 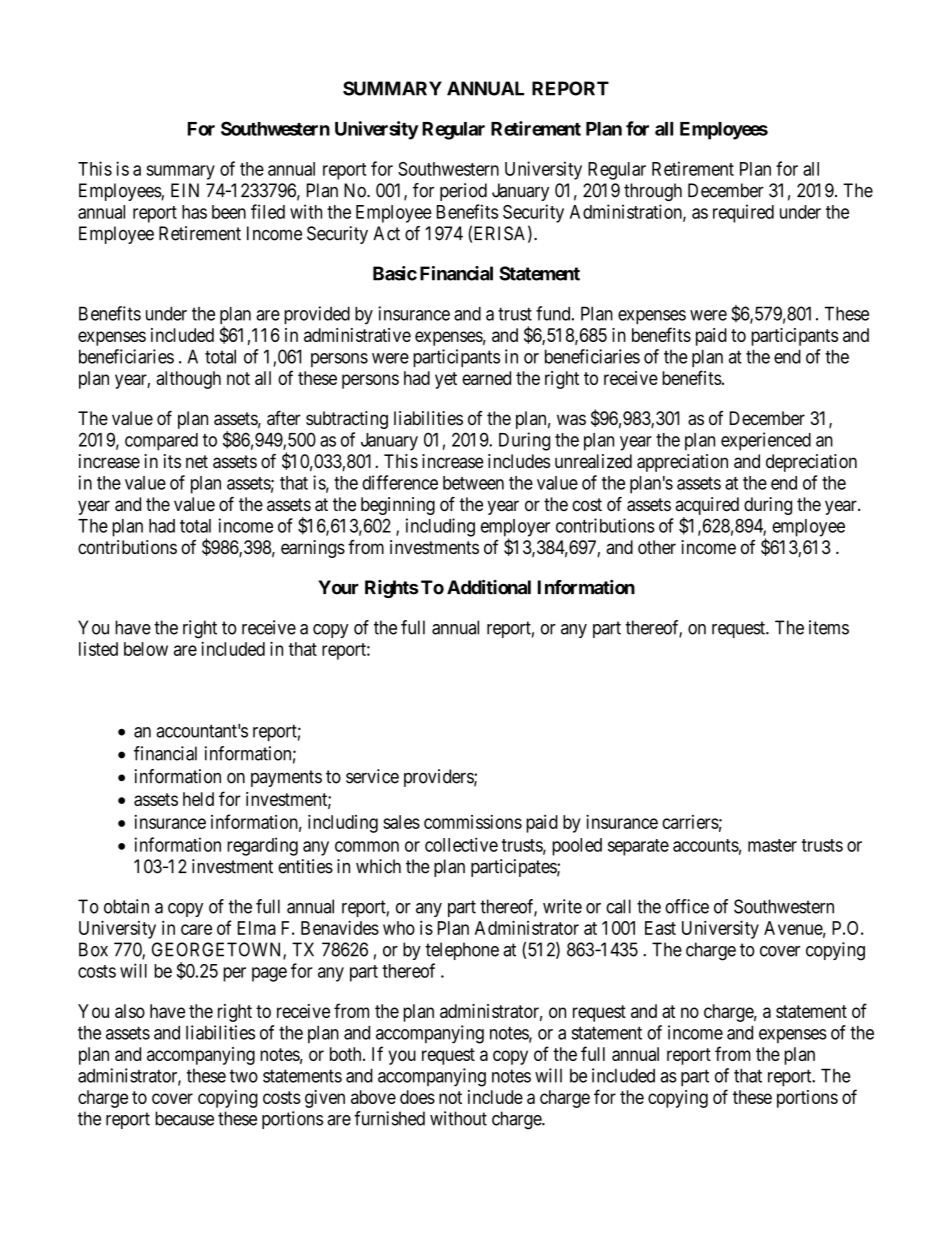 I want to click on commissions, so click(x=473, y=822).
